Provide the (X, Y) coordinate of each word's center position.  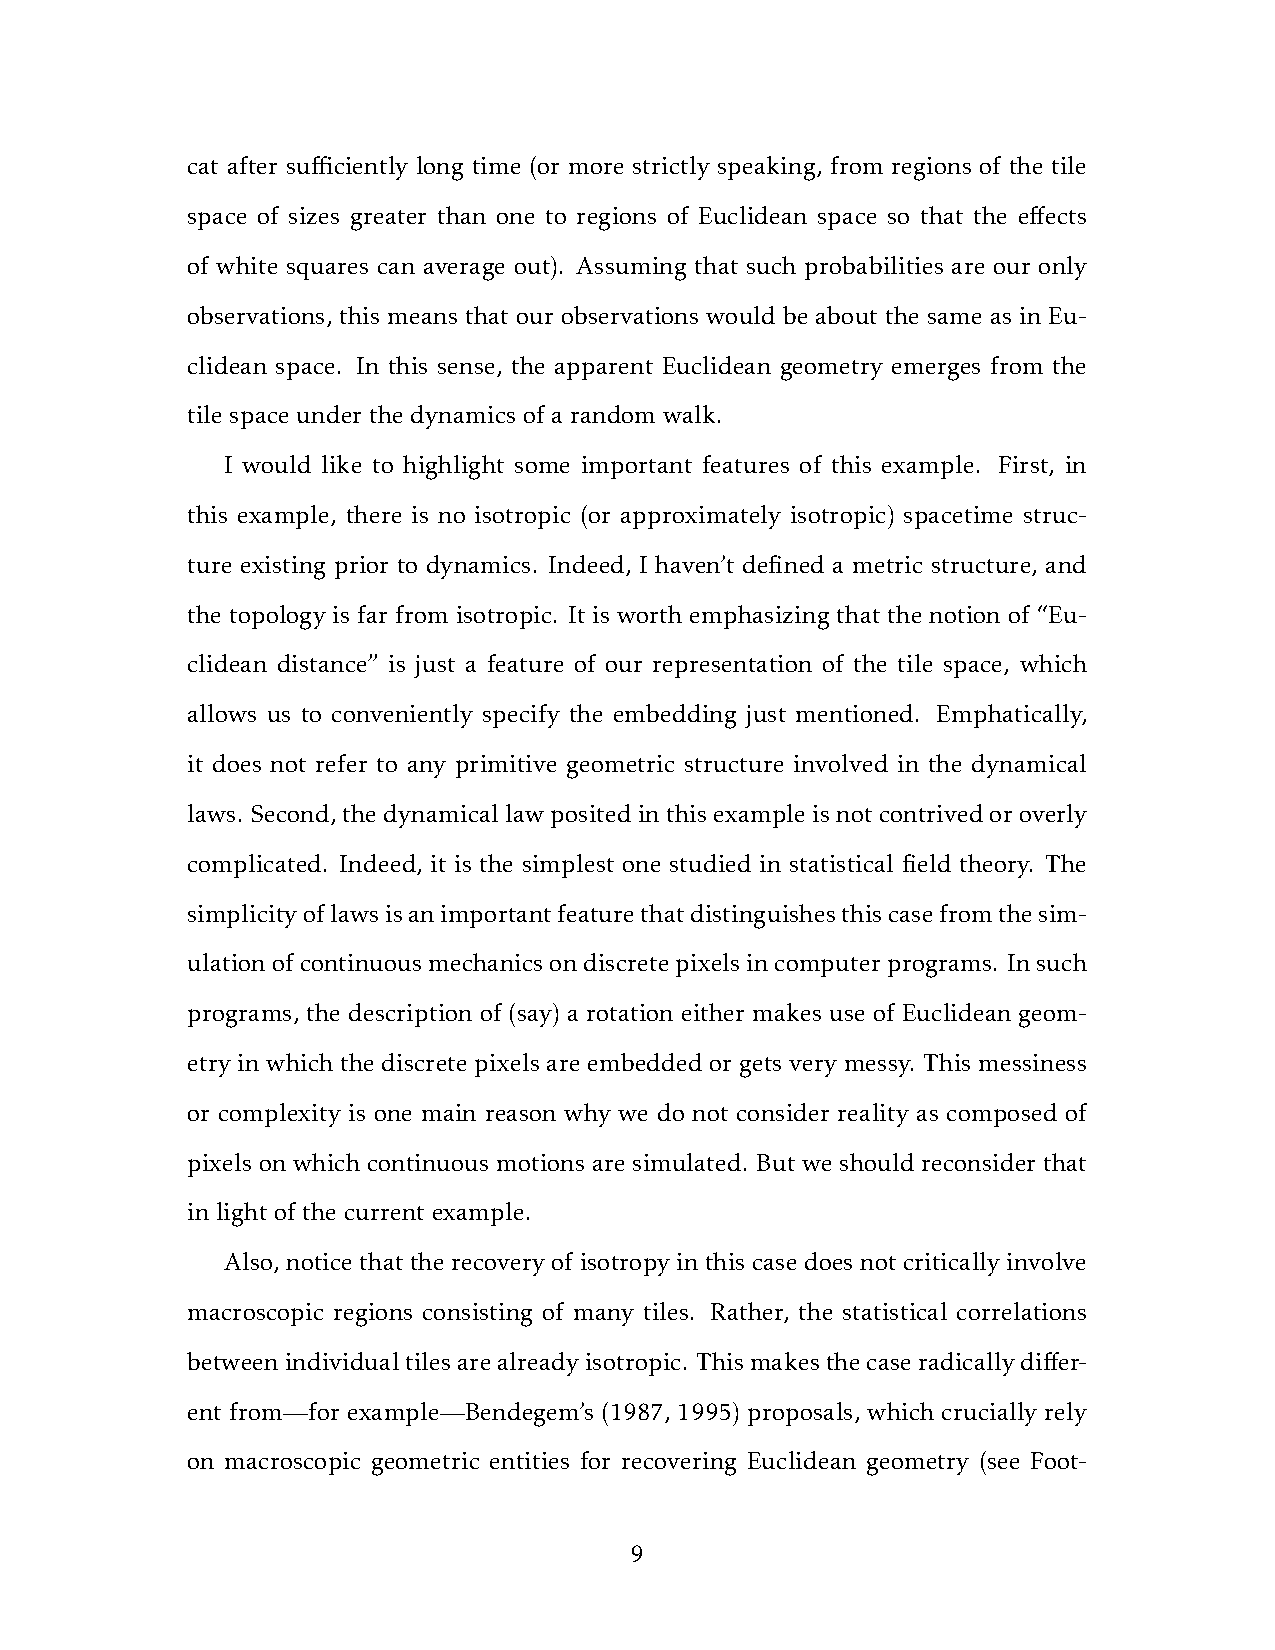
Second (292, 814)
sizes (314, 215)
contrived (931, 813)
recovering (679, 1464)
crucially (989, 1414)
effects (1052, 215)
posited (591, 816)
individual (342, 1361)
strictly (671, 168)
